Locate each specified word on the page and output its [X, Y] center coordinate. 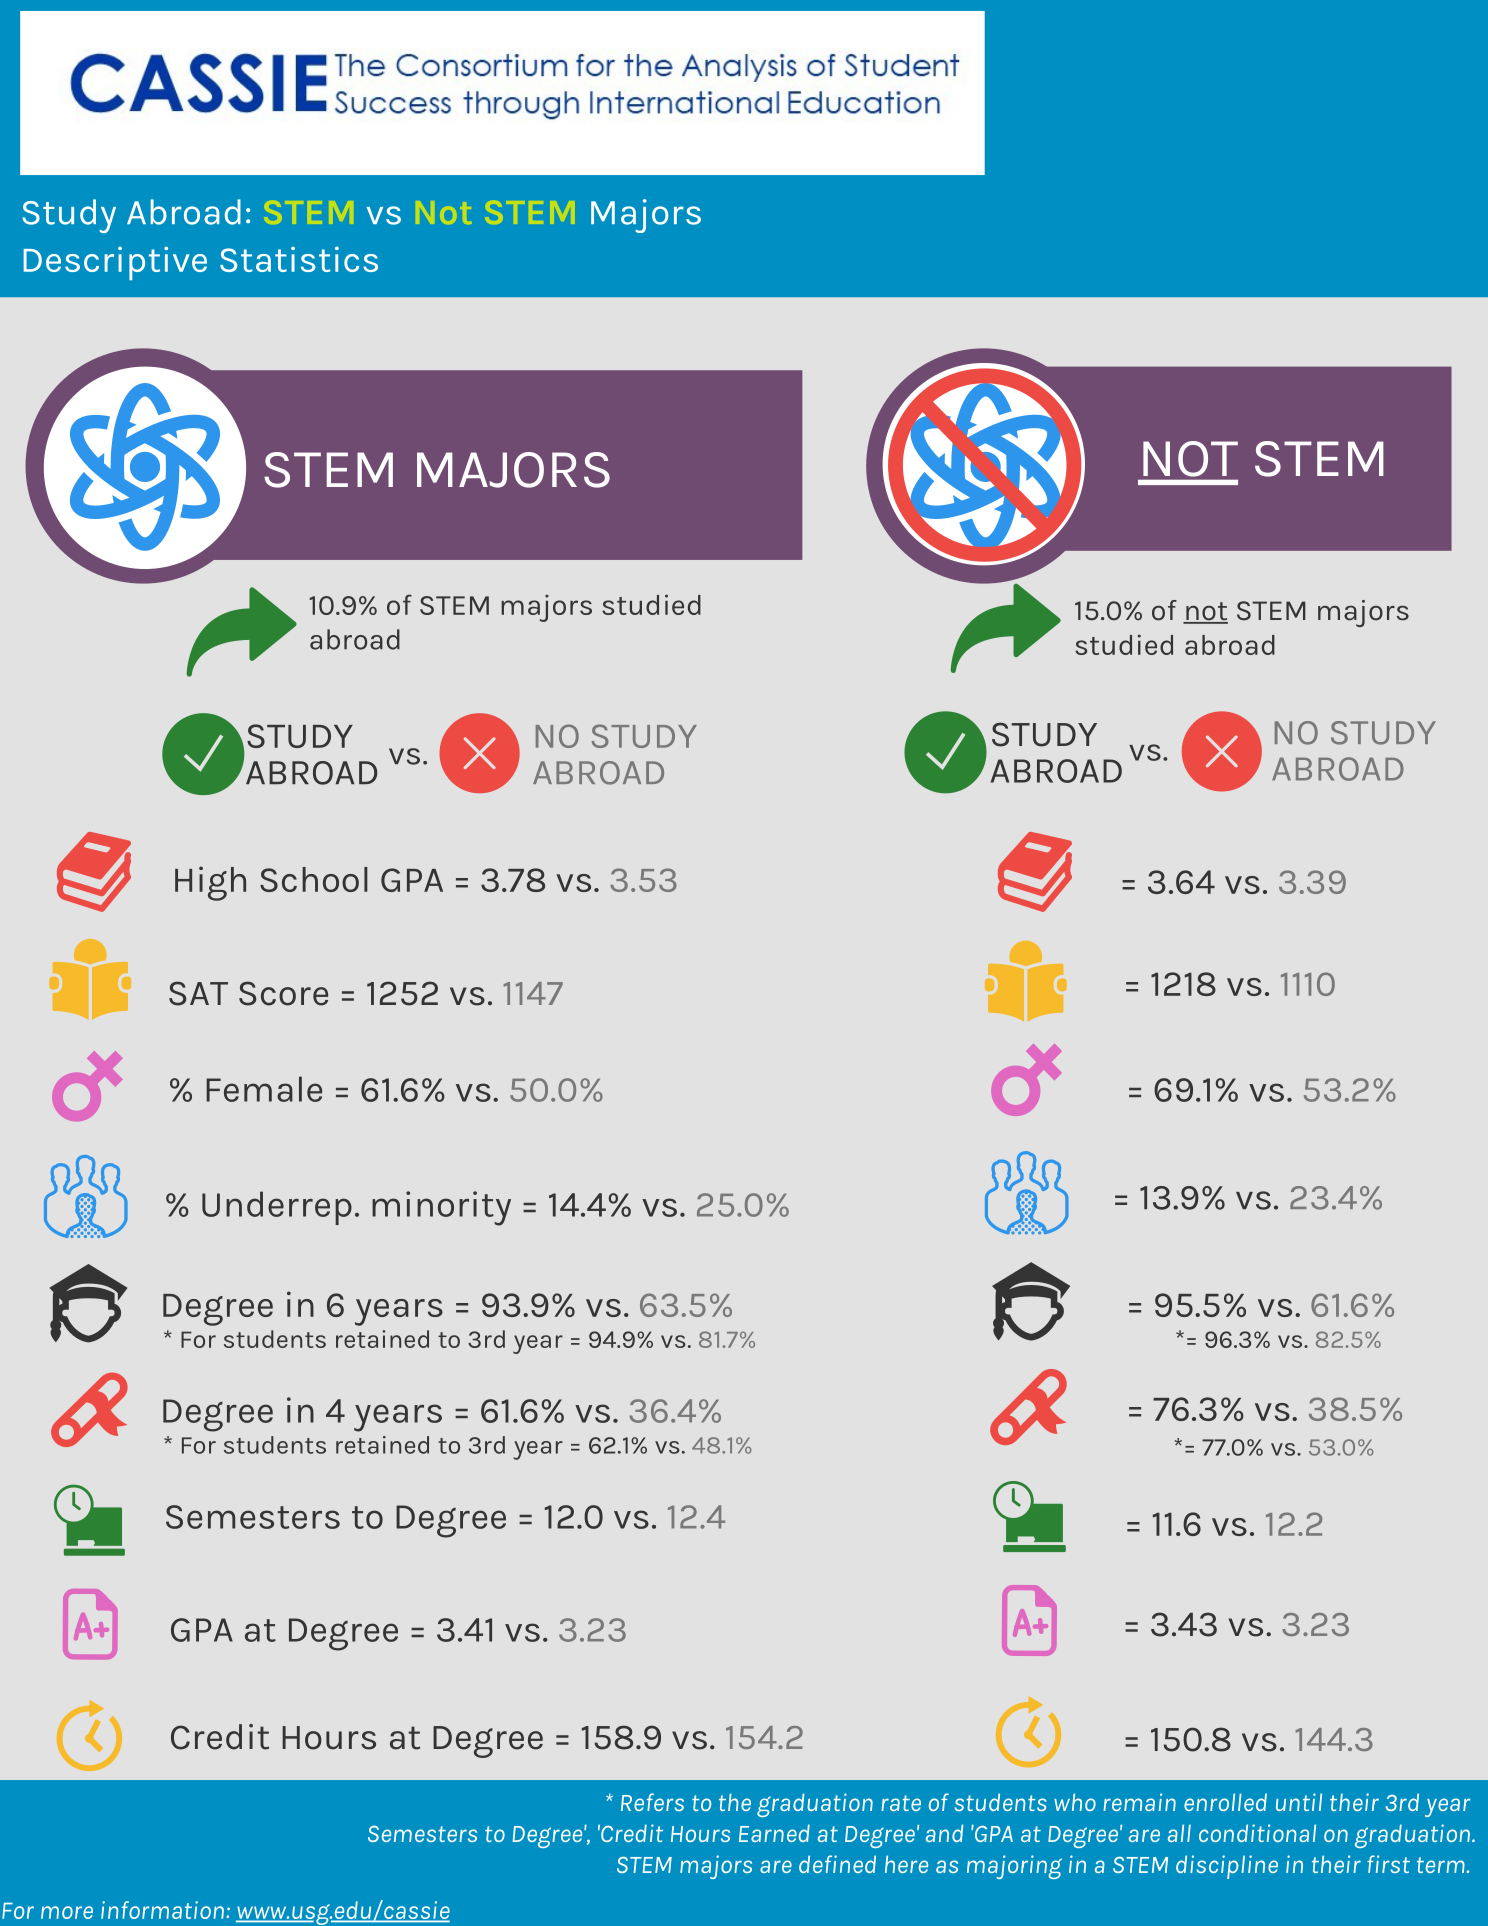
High [210, 883]
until [1299, 1802]
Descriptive [115, 263]
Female [264, 1089]
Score [283, 993]
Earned [774, 1833]
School [314, 879]
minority [441, 1208]
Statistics [299, 259]
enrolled [1225, 1802]
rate [901, 1803]
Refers [652, 1802]
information [162, 1910]
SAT [198, 993]
